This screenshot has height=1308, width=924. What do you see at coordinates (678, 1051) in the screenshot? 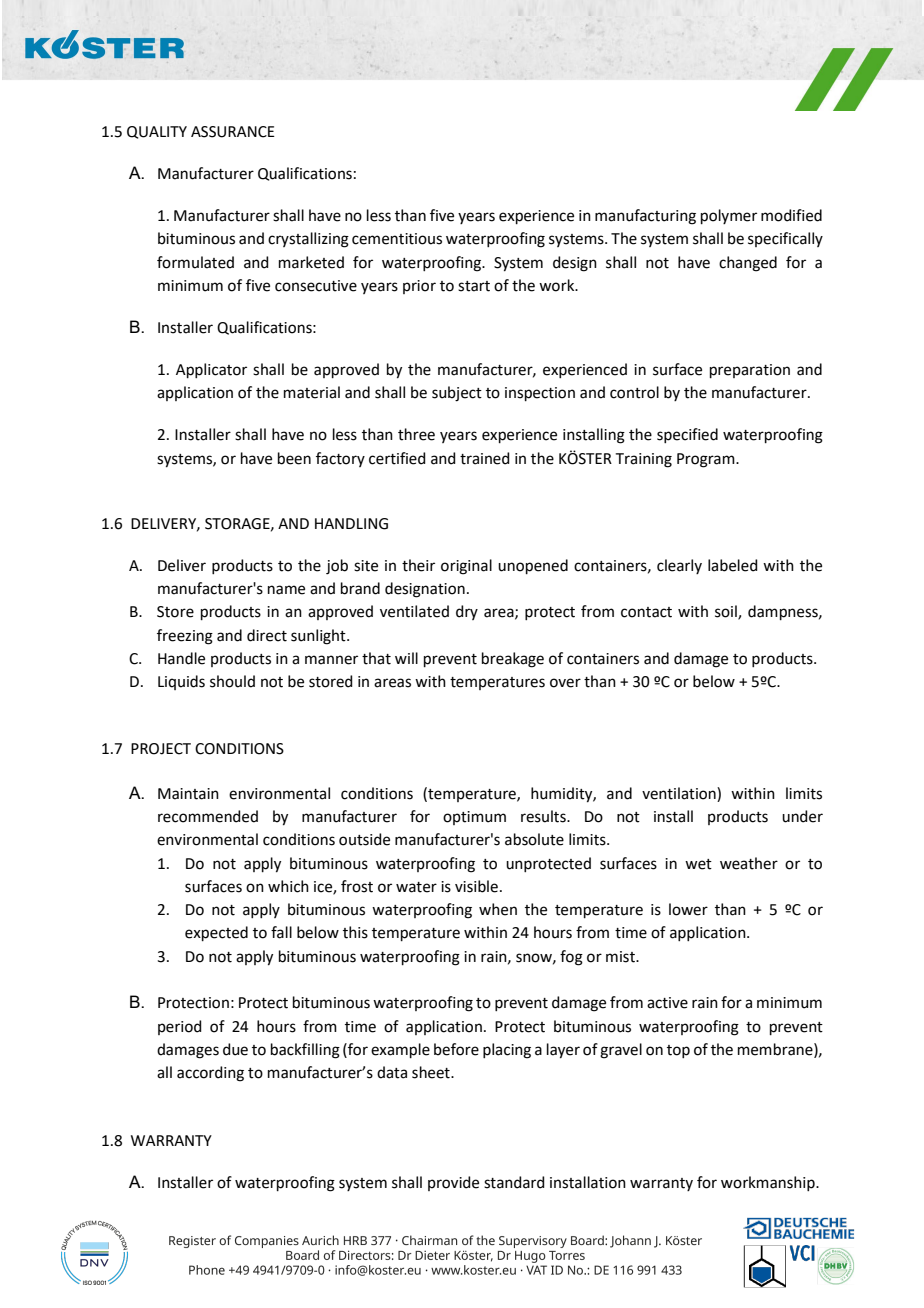
I see `top` at bounding box center [678, 1051].
